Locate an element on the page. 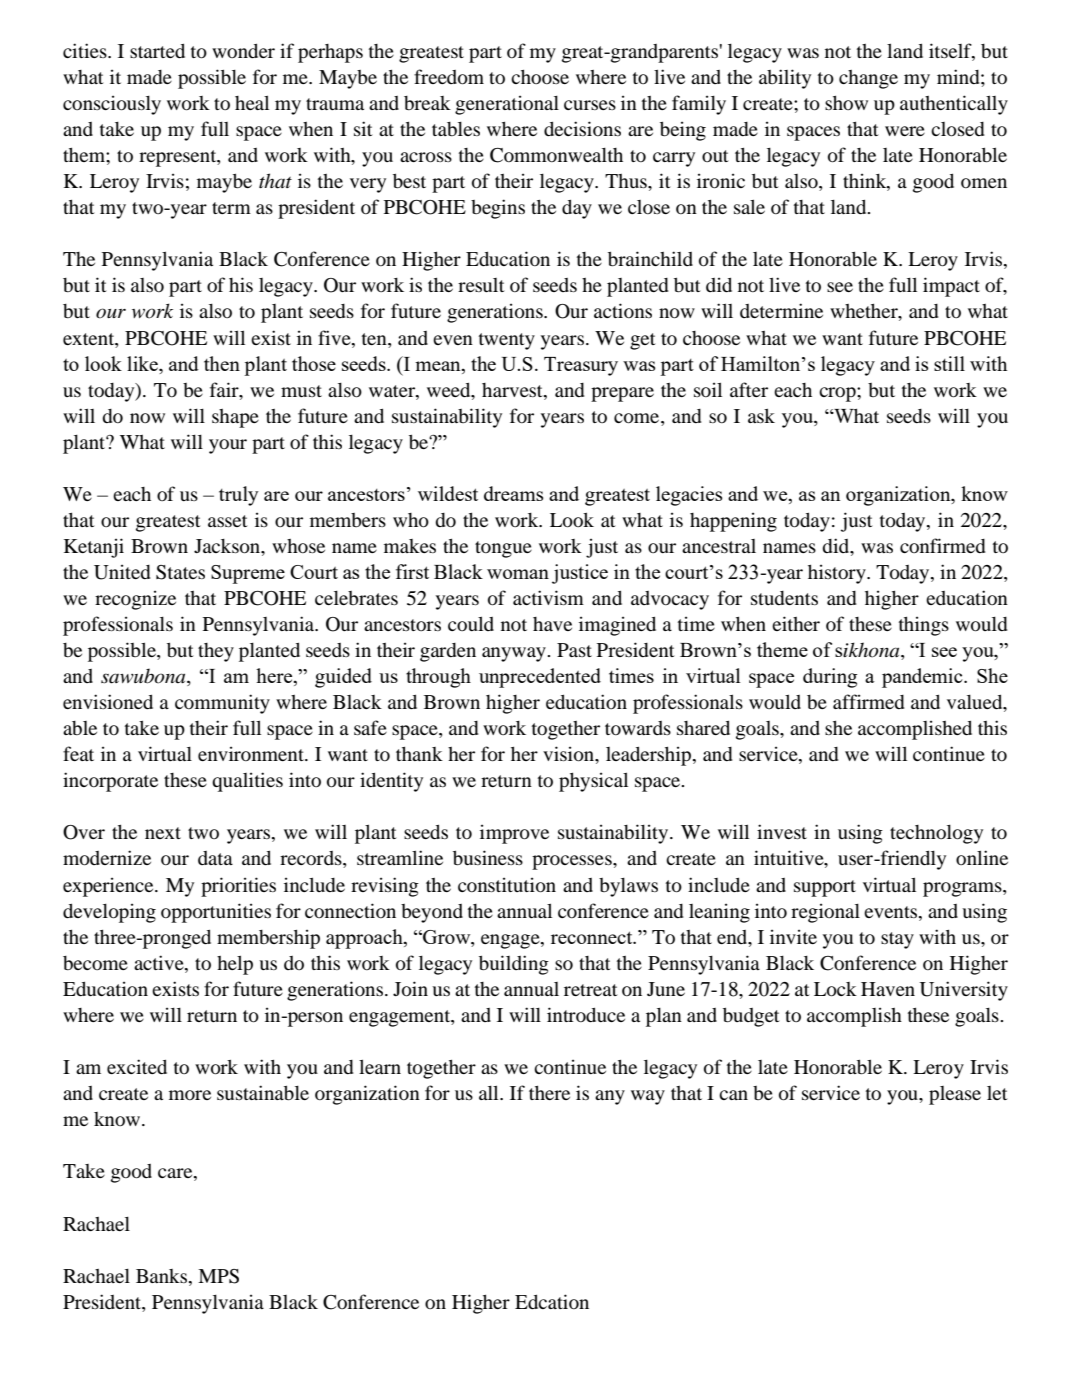 This image has width=1071, height=1386. they is located at coordinates (216, 652).
